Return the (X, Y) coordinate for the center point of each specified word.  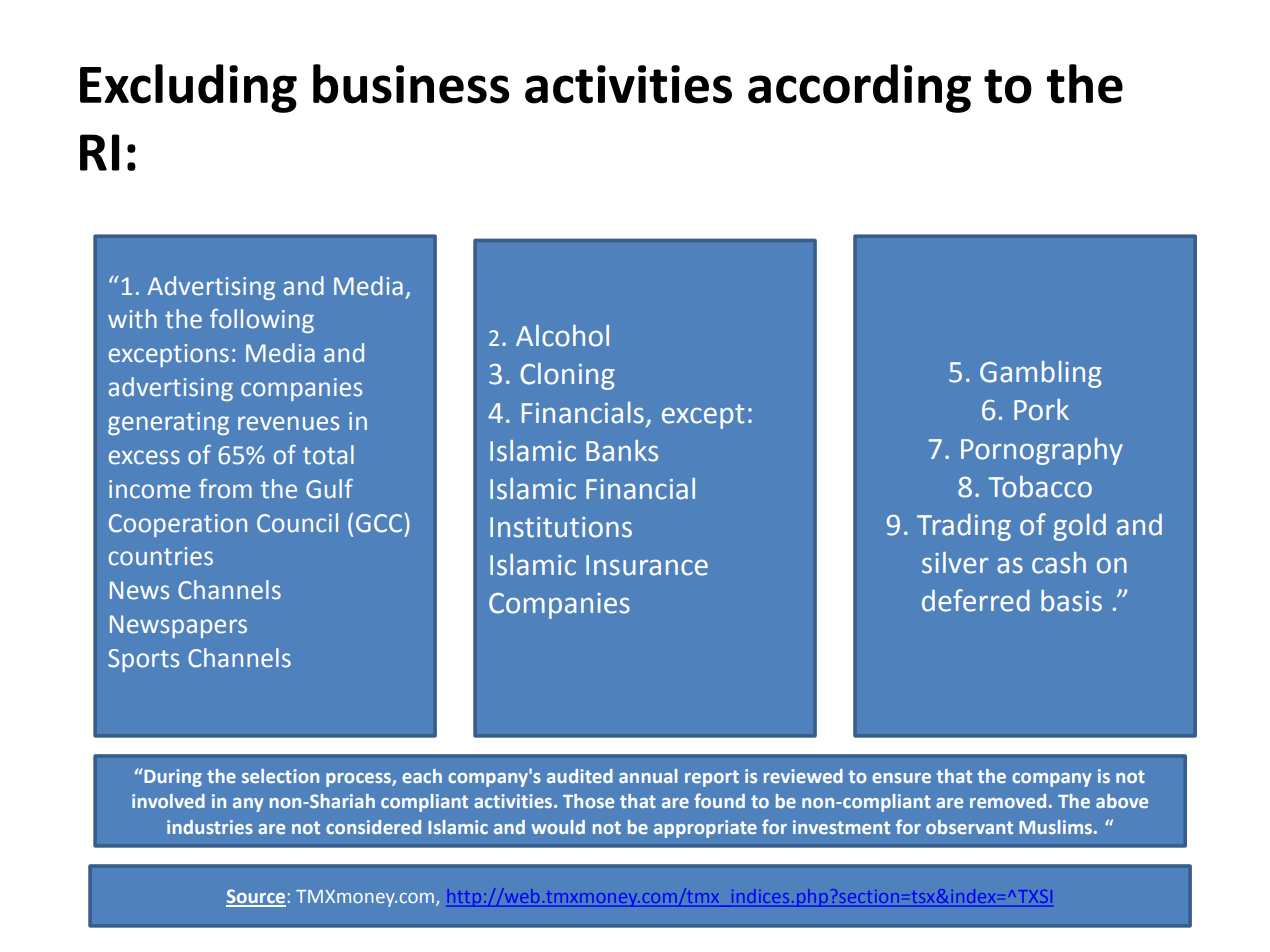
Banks (622, 451)
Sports (143, 660)
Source (256, 897)
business (411, 84)
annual (648, 776)
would (558, 827)
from (225, 489)
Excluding (188, 88)
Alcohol (562, 336)
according (859, 88)
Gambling (1041, 374)
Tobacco (1040, 487)
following (262, 321)
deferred (976, 600)
